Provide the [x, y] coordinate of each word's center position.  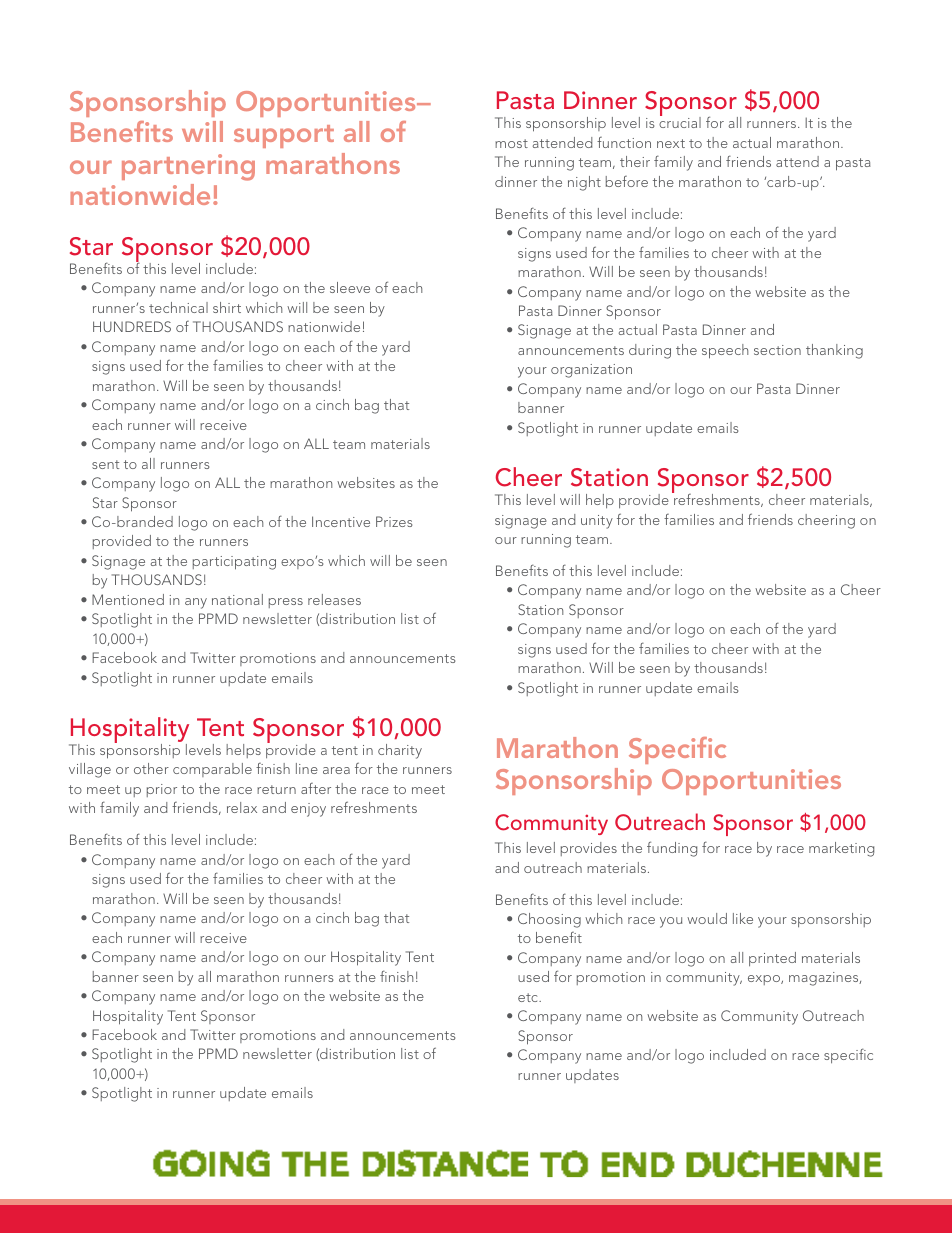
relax [242, 807]
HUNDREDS [132, 326]
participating [234, 563]
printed [772, 959]
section [777, 350]
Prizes [394, 521]
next [671, 143]
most [511, 143]
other [151, 768]
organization [591, 371]
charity [400, 751]
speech [725, 351]
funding [672, 849]
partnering [188, 167]
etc [529, 997]
